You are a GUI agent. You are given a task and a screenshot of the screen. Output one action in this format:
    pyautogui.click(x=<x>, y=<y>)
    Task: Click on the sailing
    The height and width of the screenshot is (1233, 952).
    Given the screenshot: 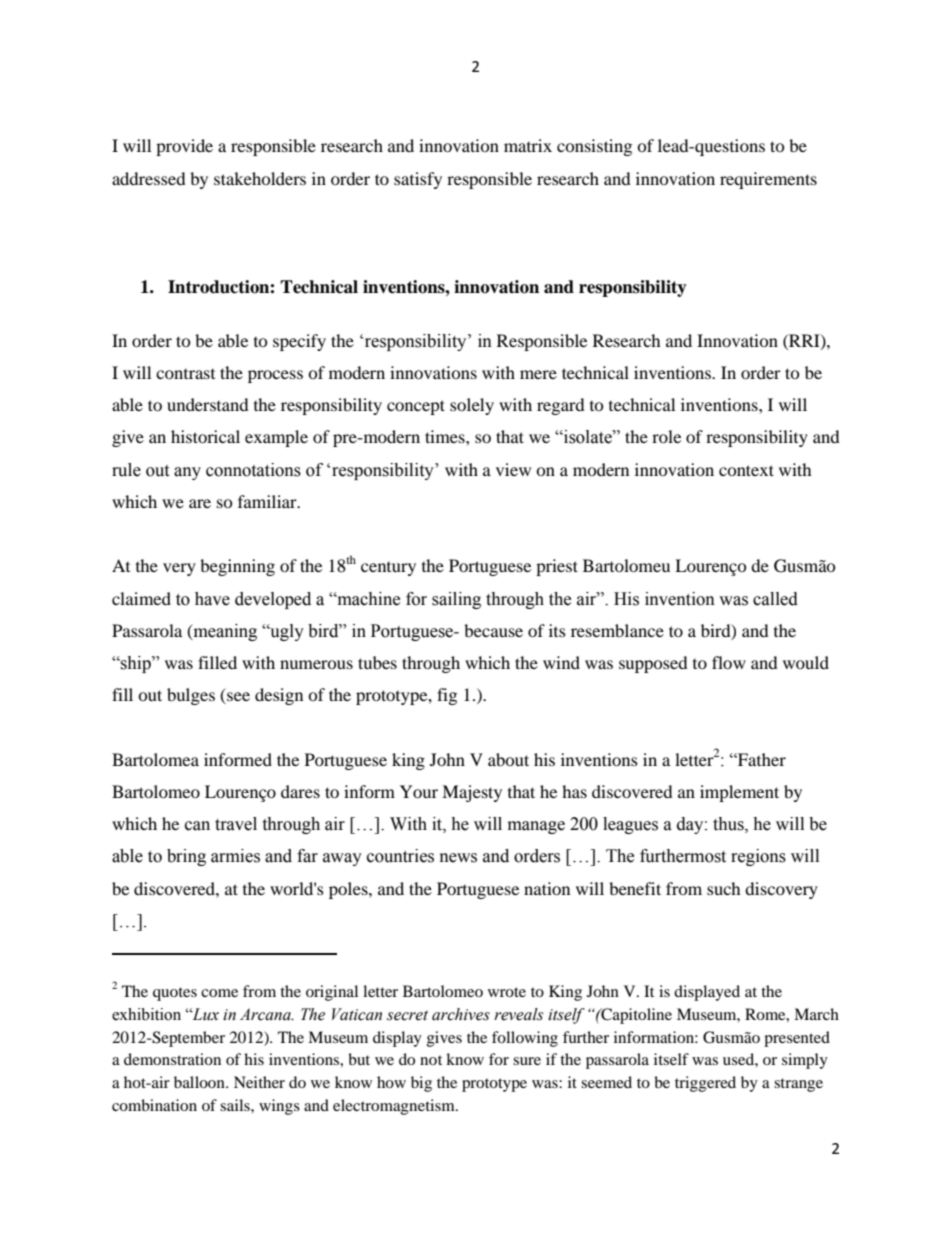 What is the action you would take?
    pyautogui.click(x=456, y=600)
